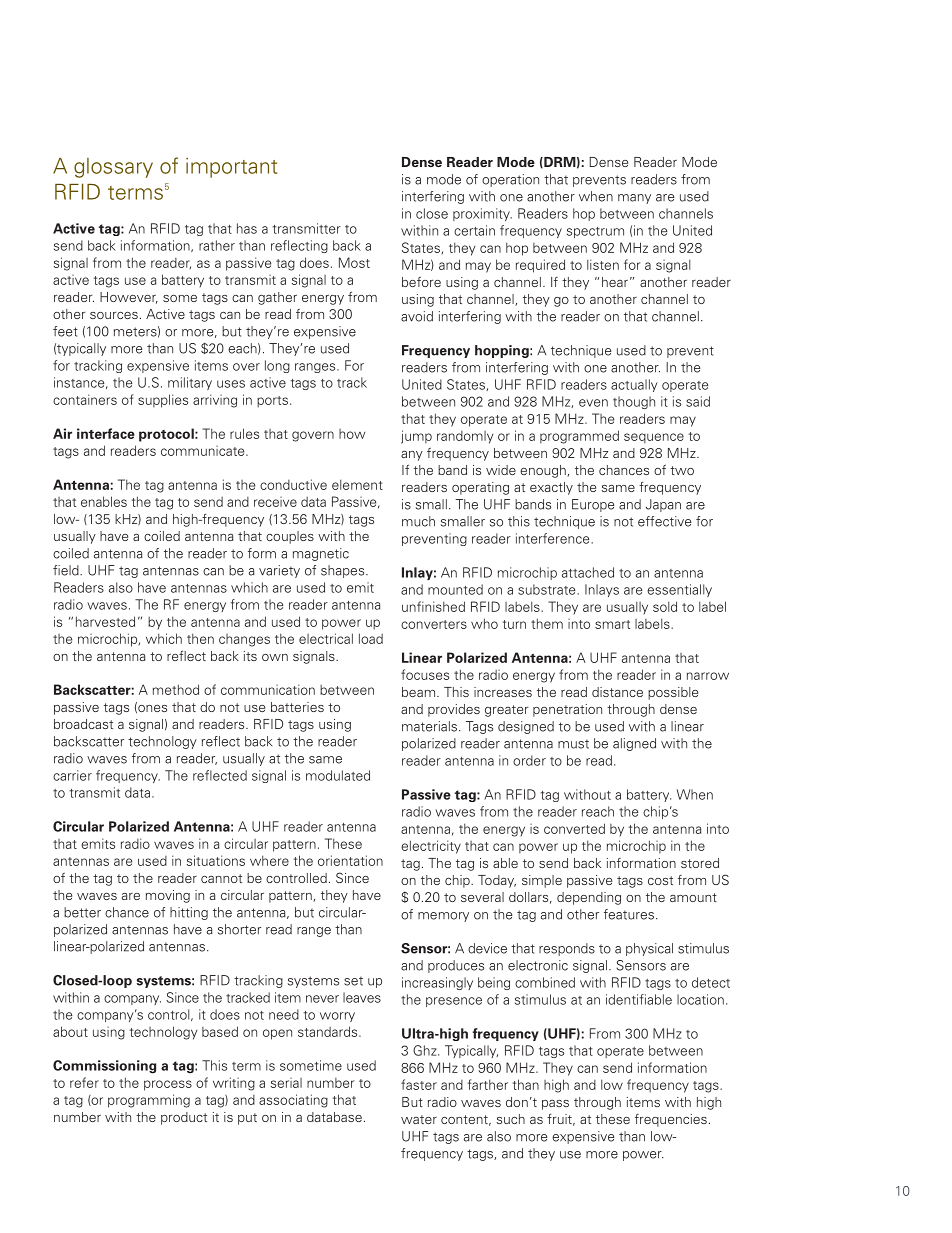 This screenshot has width=952, height=1233. I want to click on glossary, so click(113, 168).
